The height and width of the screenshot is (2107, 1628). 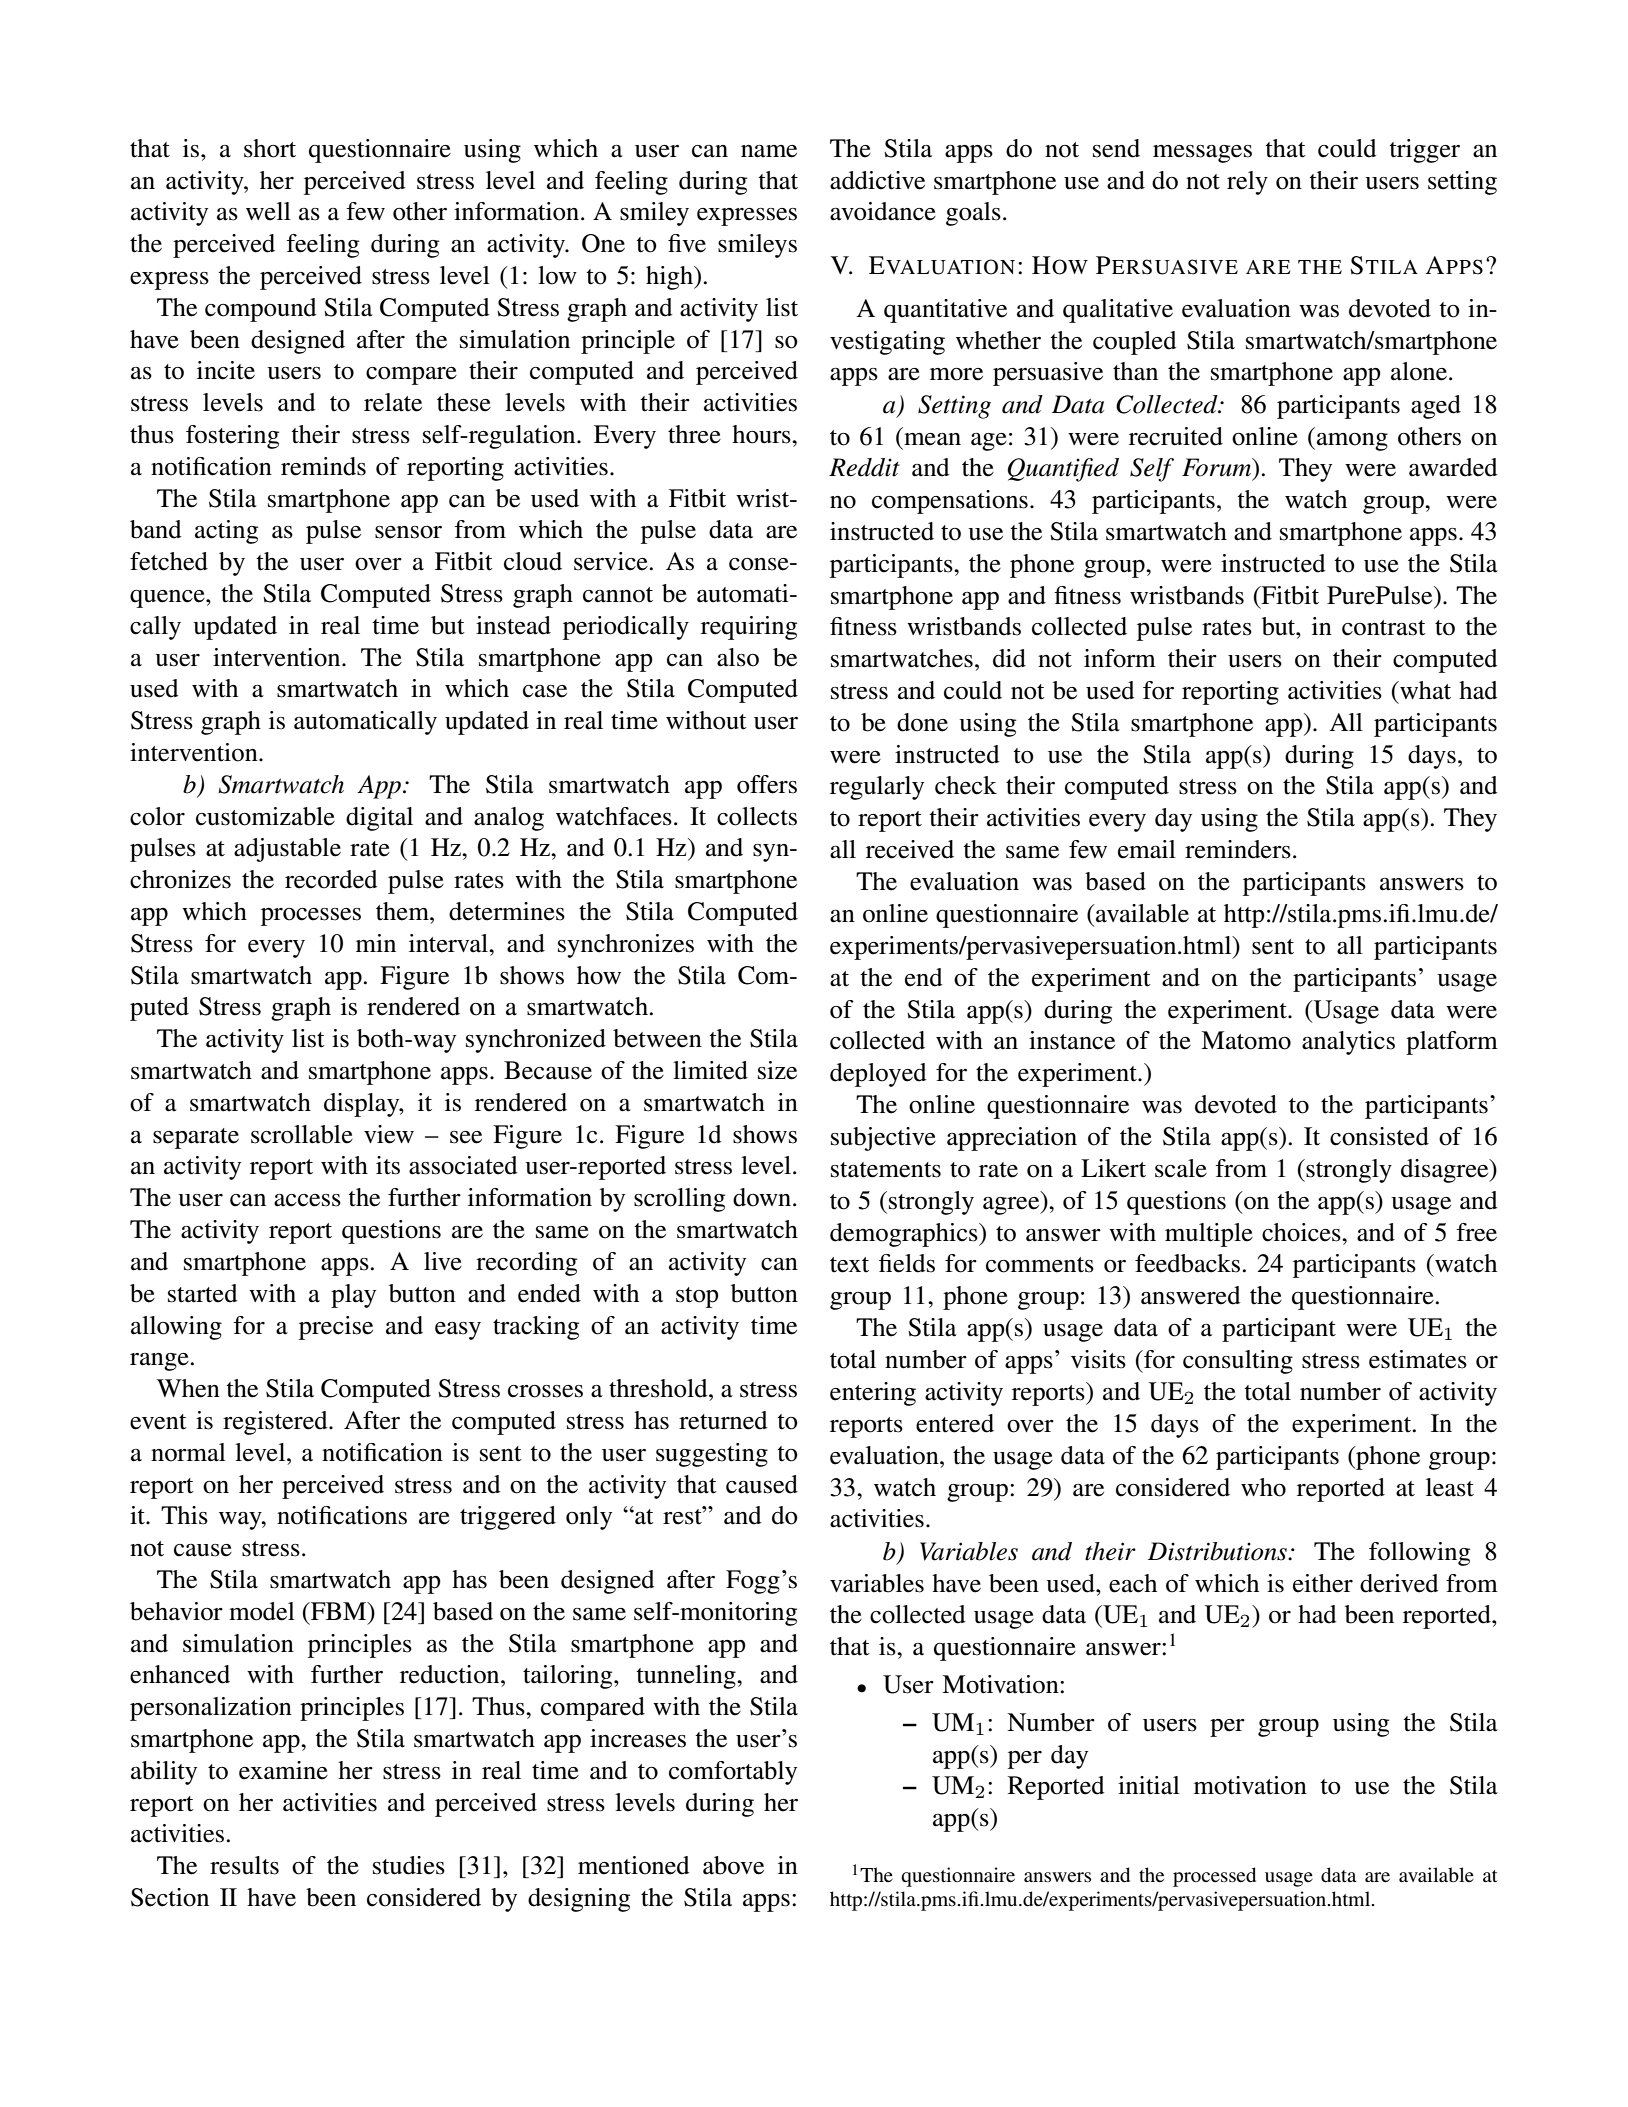 I want to click on rely, so click(x=1247, y=183).
